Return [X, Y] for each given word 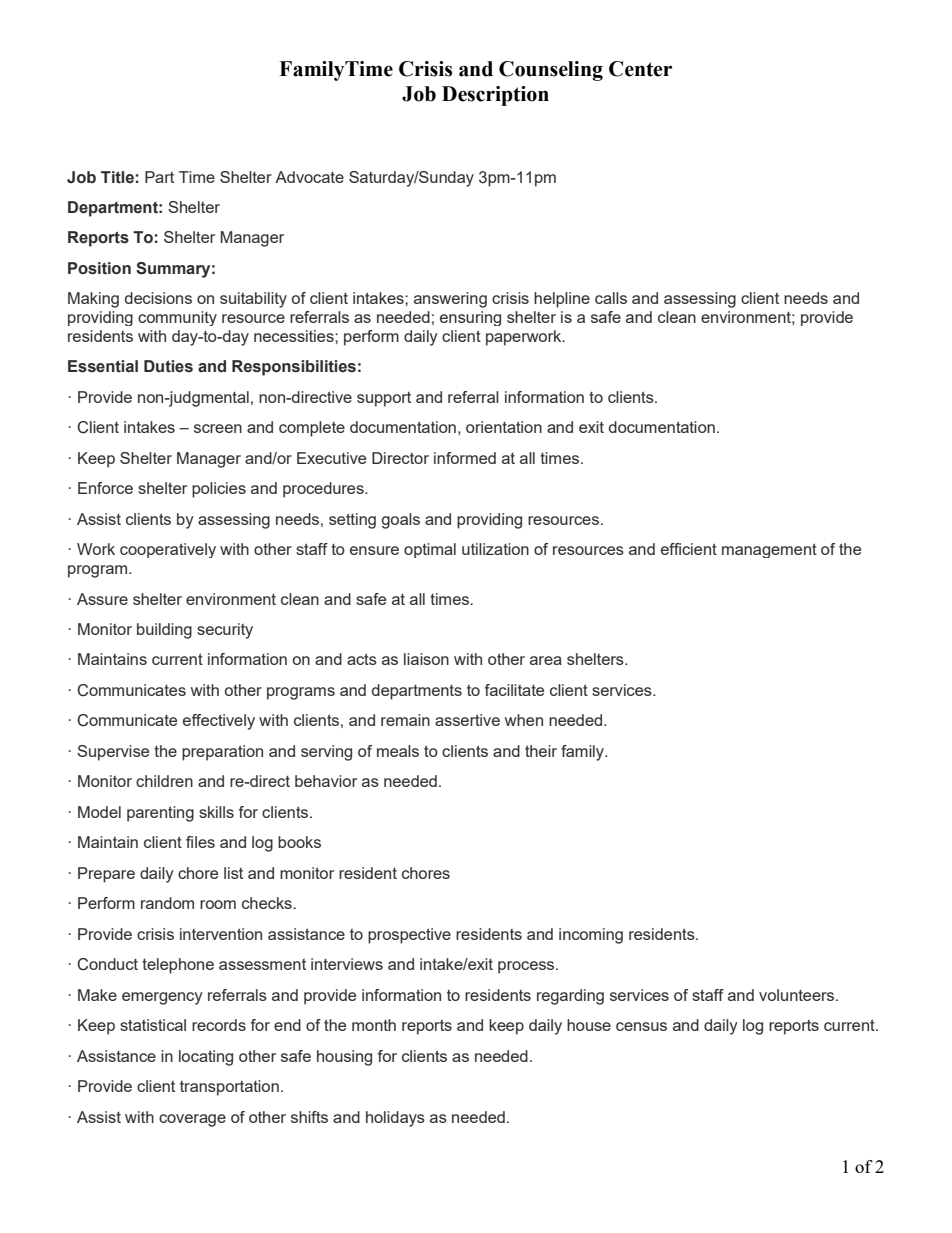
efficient [689, 549]
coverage [192, 1120]
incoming [591, 936]
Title [117, 177]
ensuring [470, 318]
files [200, 842]
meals [398, 751]
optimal [430, 550]
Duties [168, 366]
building [164, 631]
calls [611, 298]
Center [640, 69]
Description [495, 96]
